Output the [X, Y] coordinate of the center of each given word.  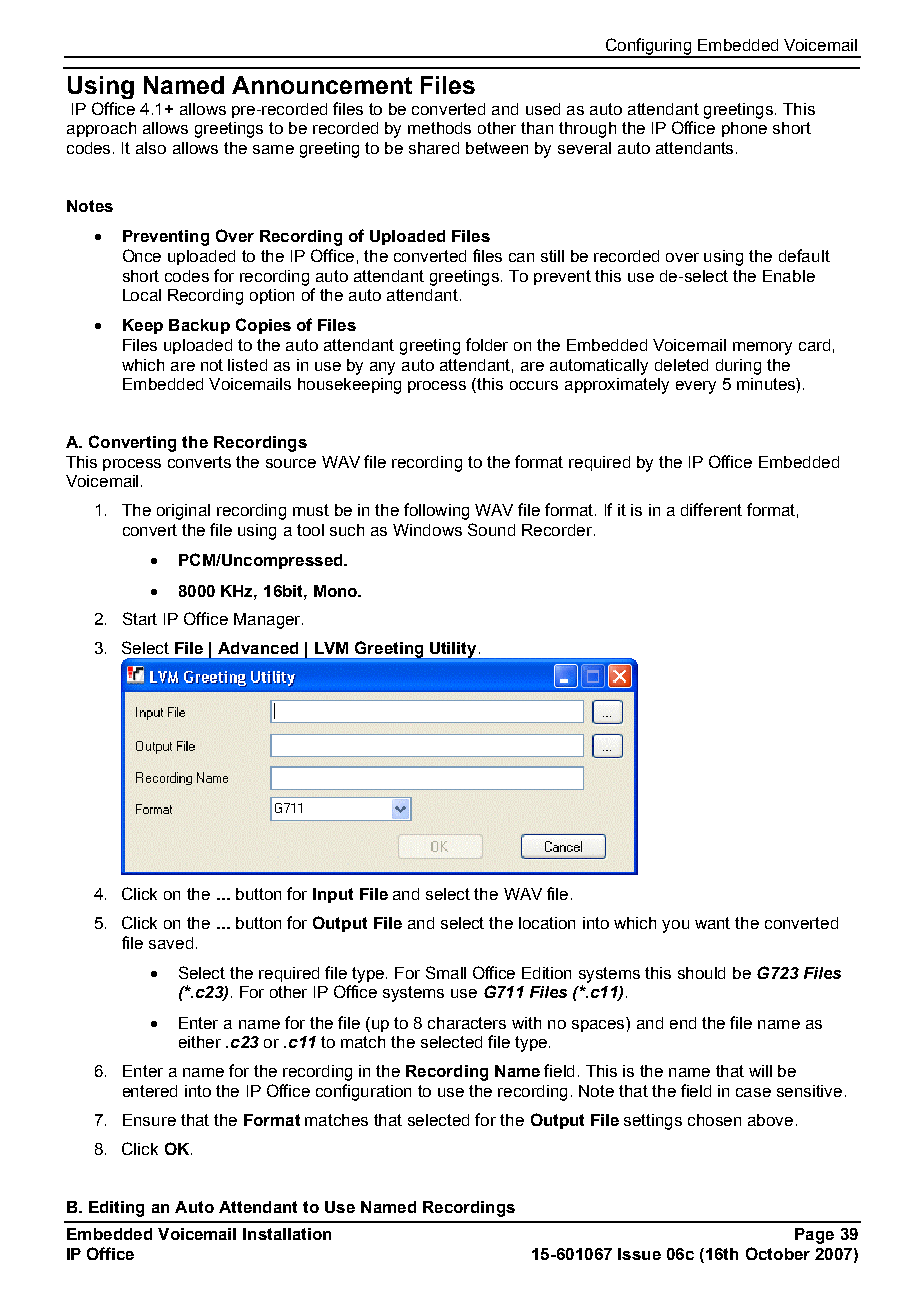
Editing [116, 1209]
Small [446, 972]
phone [744, 129]
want [712, 923]
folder [487, 344]
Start [140, 618]
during [738, 367]
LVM [331, 648]
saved [171, 943]
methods [439, 128]
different [711, 509]
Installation [287, 1234]
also [151, 148]
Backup [199, 326]
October [778, 1253]
